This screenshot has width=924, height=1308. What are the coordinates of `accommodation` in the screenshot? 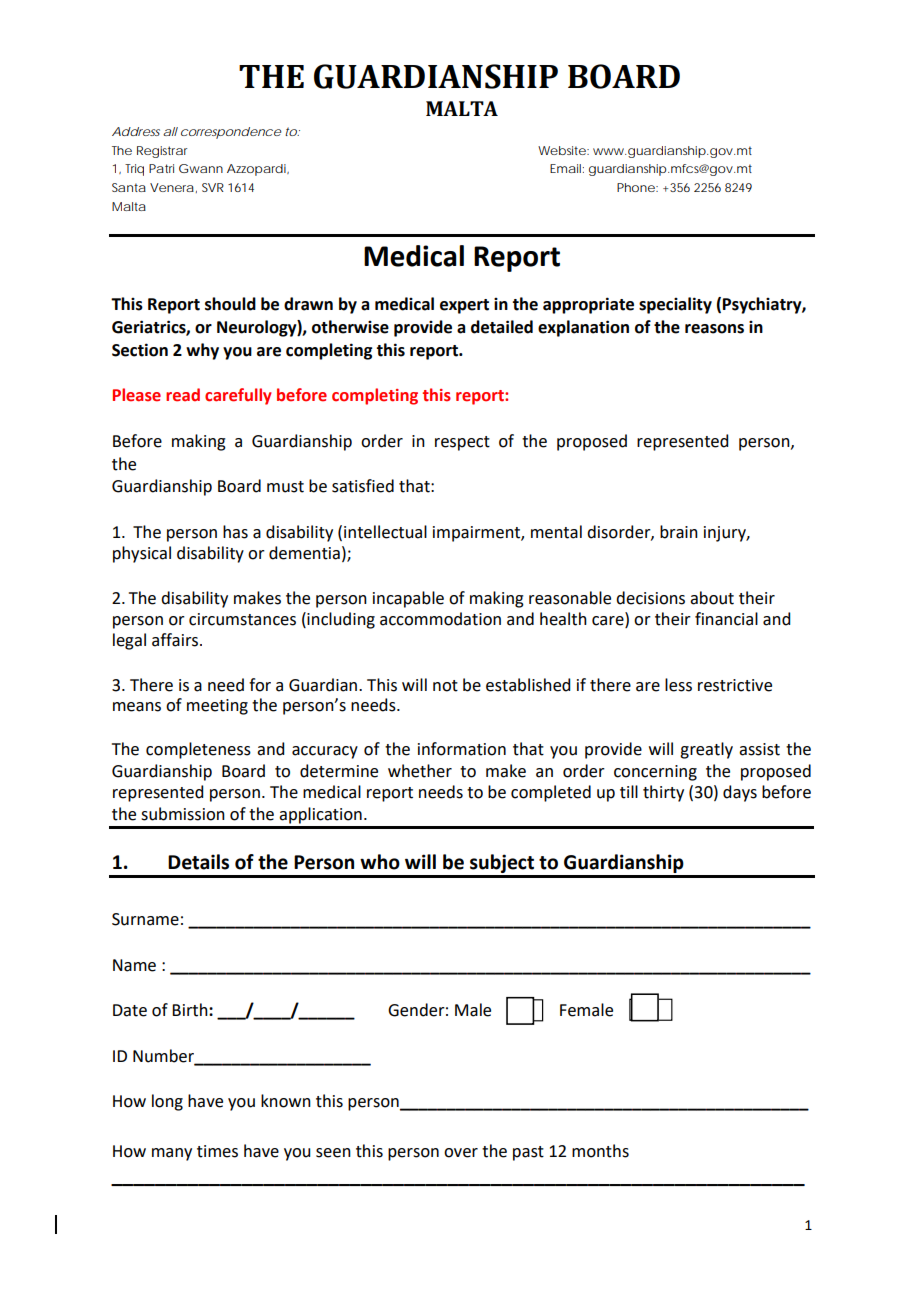 It's located at (440, 619).
